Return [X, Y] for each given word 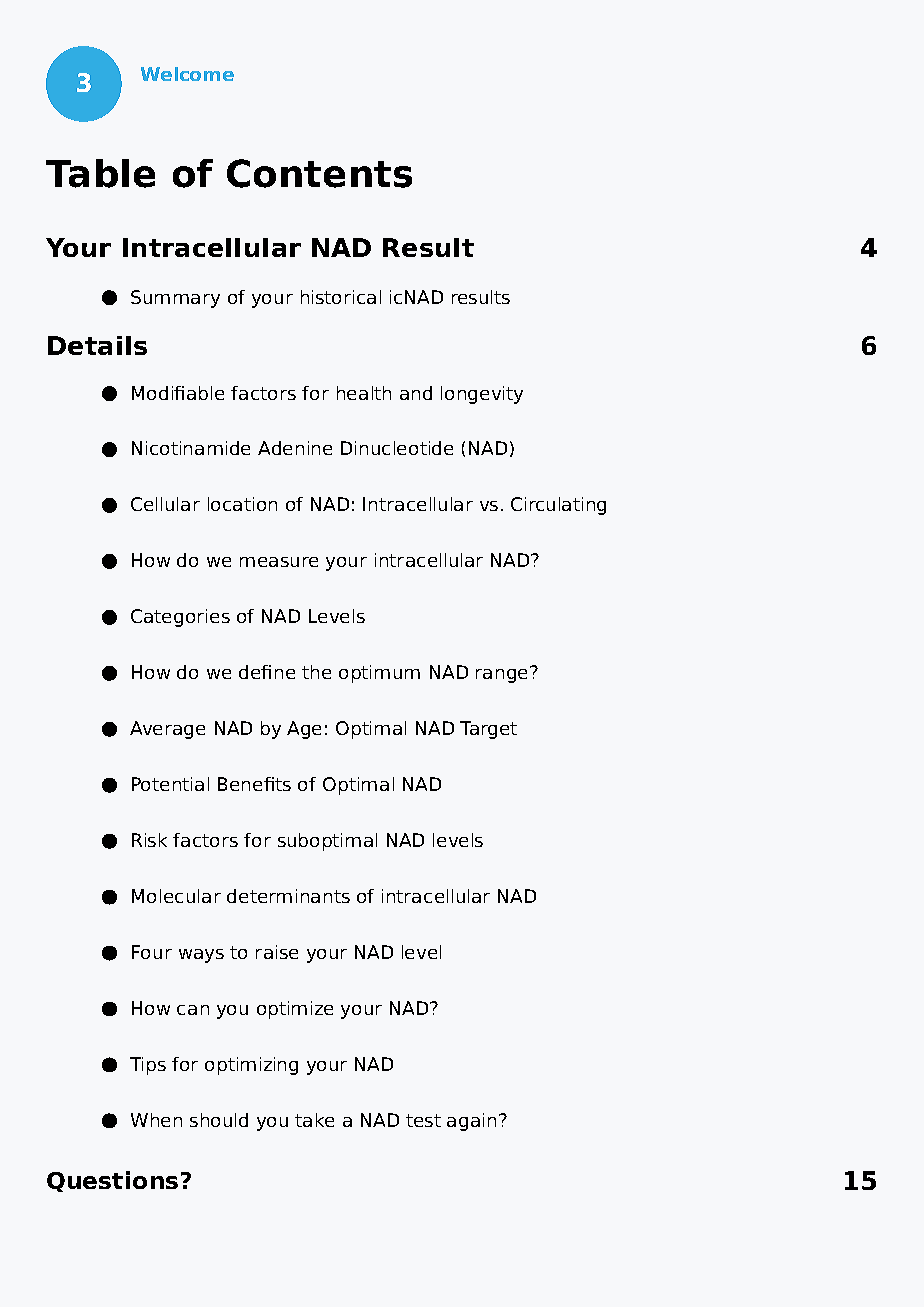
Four [152, 952]
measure [279, 562]
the [316, 672]
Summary [175, 299]
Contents [319, 173]
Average [167, 730]
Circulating [558, 506]
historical [341, 297]
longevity [482, 395]
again [471, 1122]
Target [488, 730]
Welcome [187, 74]
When [156, 1120]
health [364, 393]
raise [277, 952]
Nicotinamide [191, 448]
